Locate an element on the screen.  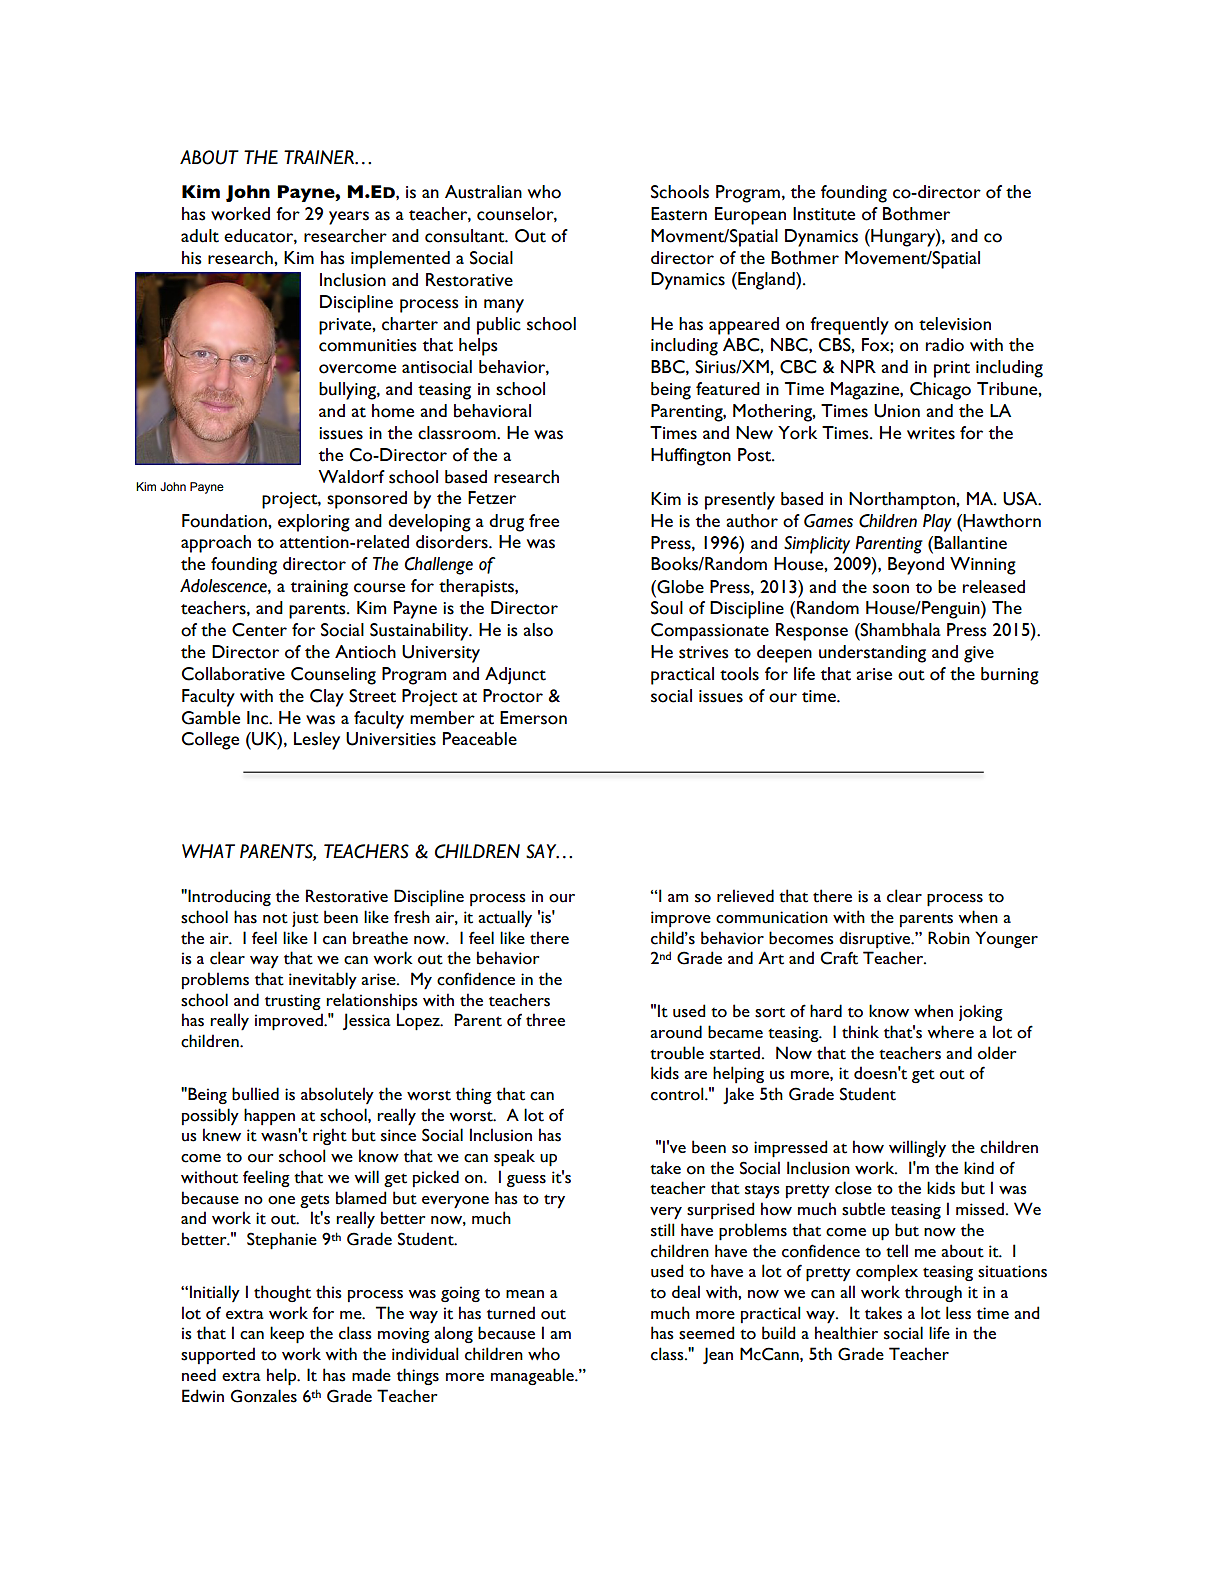
manageable is located at coordinates (533, 1376).
